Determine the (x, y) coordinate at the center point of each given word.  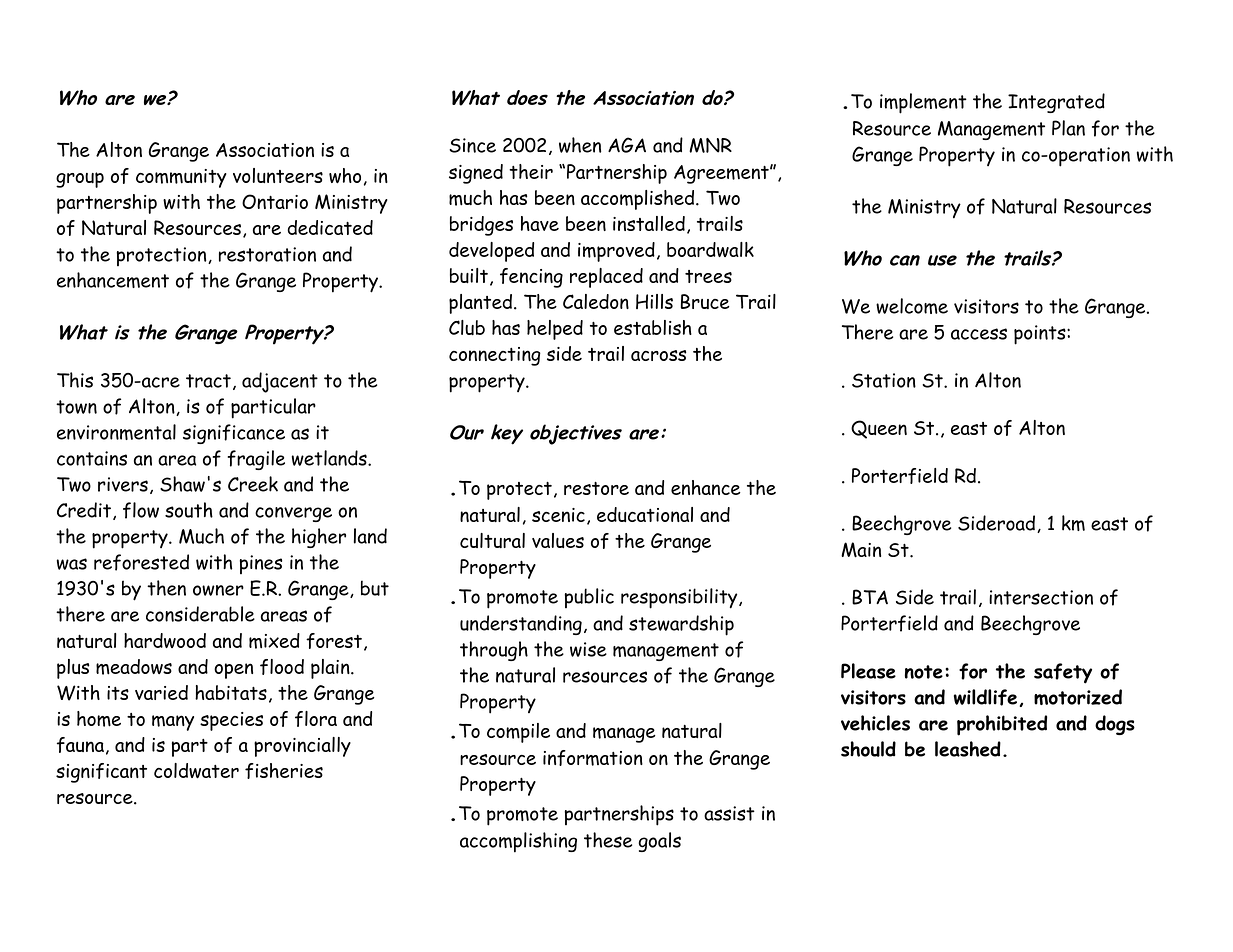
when (580, 145)
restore (596, 488)
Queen (879, 429)
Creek (253, 484)
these (608, 840)
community (181, 178)
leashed (968, 749)
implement (923, 103)
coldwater (196, 771)
